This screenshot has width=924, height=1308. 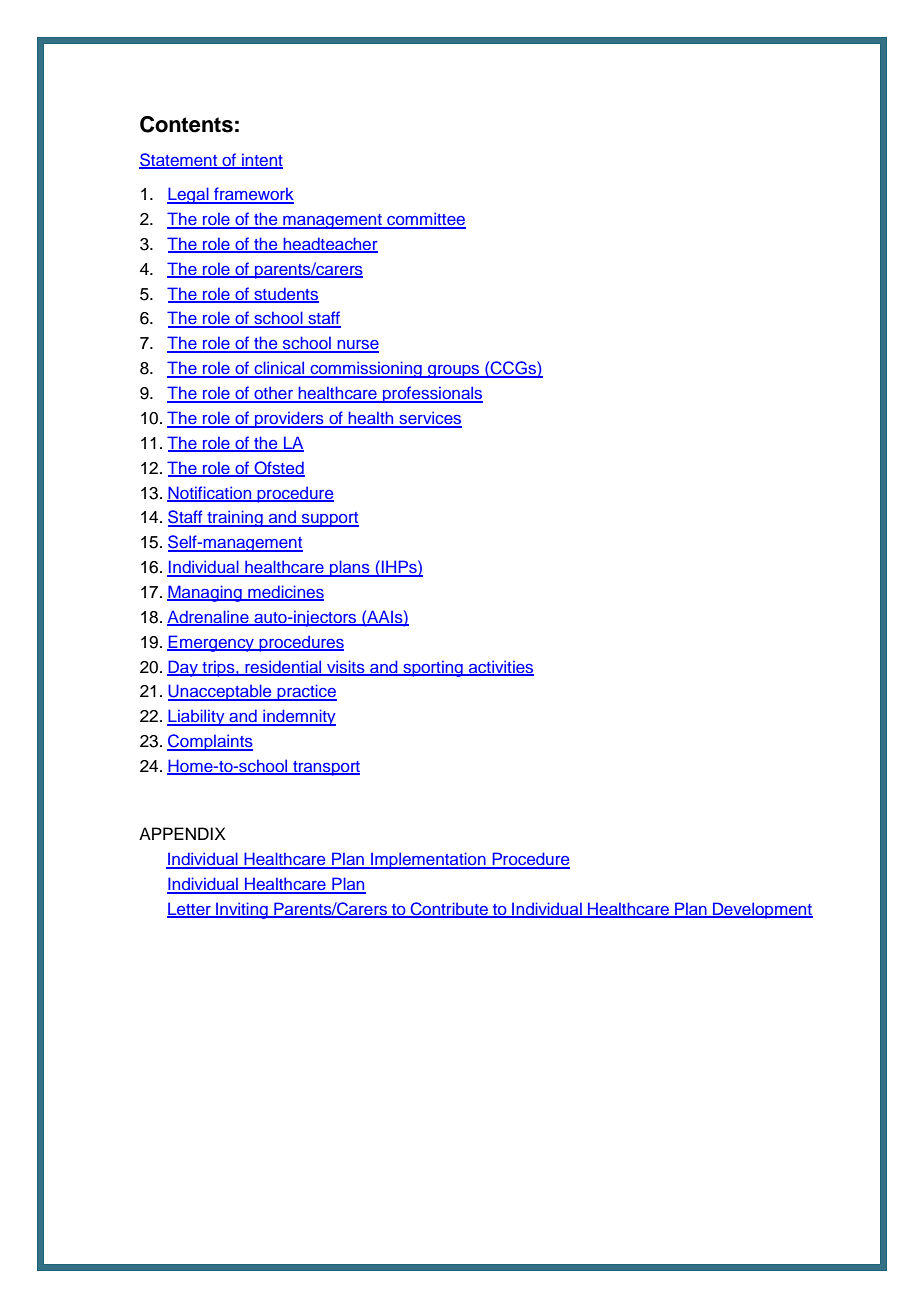 What do you see at coordinates (329, 519) in the screenshot?
I see `support` at bounding box center [329, 519].
